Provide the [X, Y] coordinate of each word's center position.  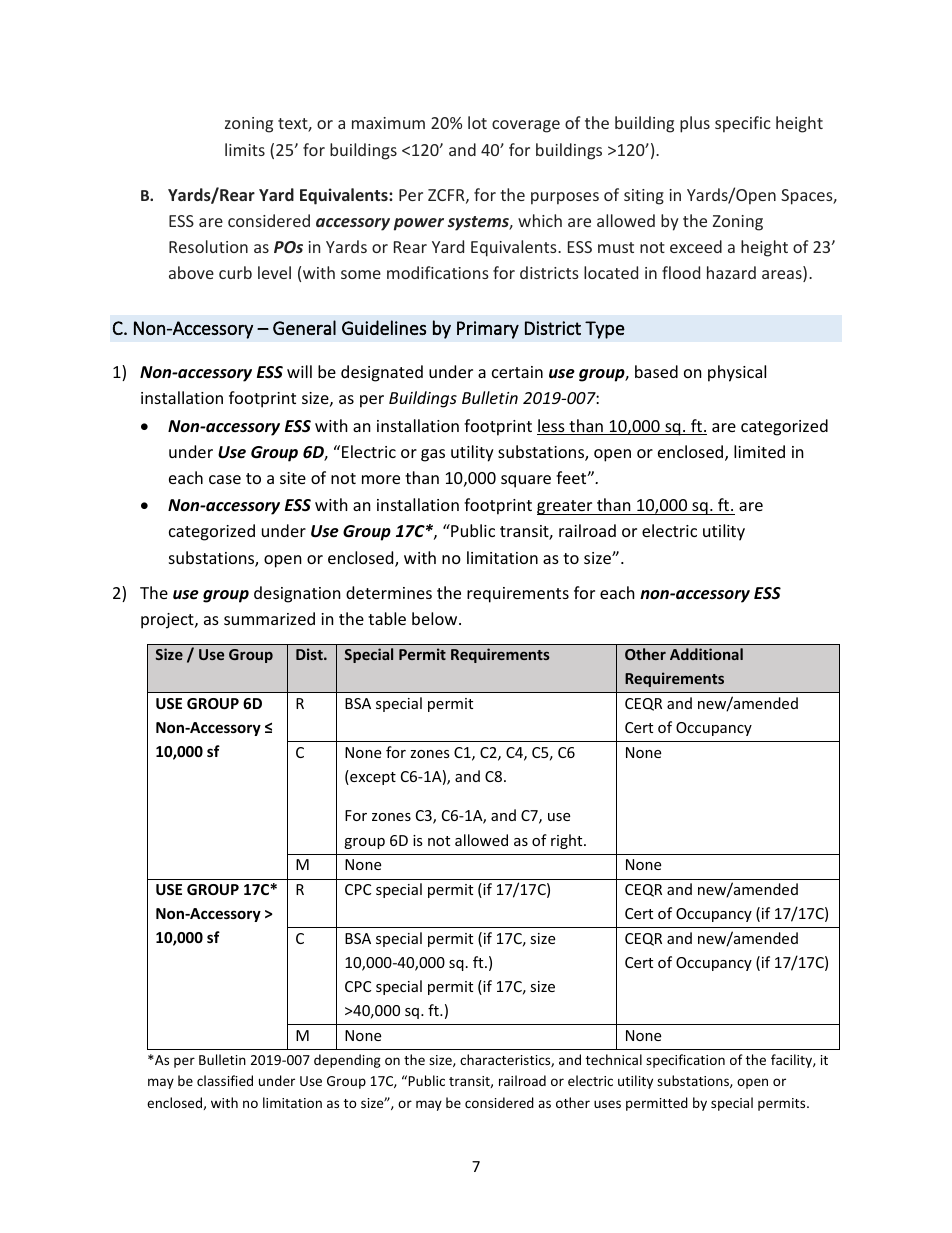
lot [477, 122]
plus [695, 124]
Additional [706, 654]
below [436, 618]
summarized [269, 618]
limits [245, 149]
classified [225, 1080]
